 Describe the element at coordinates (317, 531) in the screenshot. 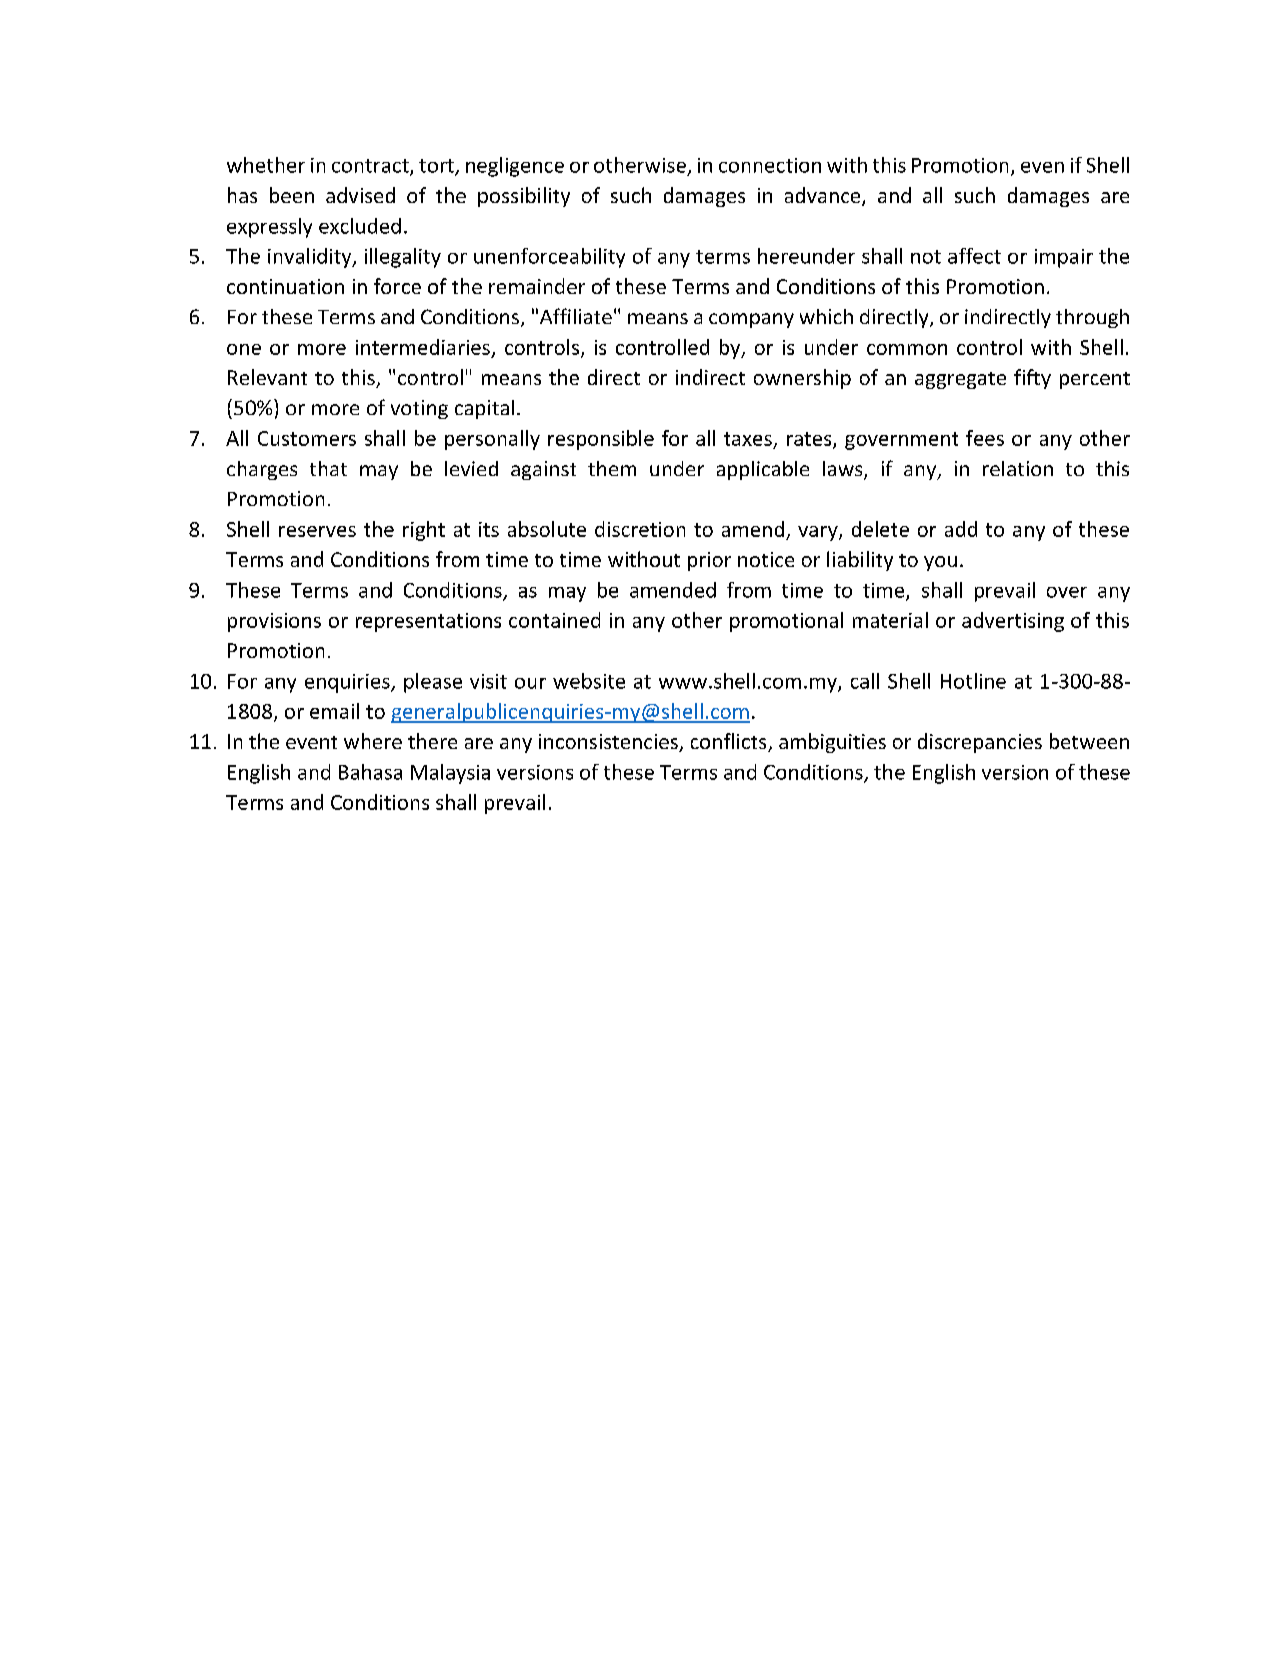

I see `reserves` at that location.
